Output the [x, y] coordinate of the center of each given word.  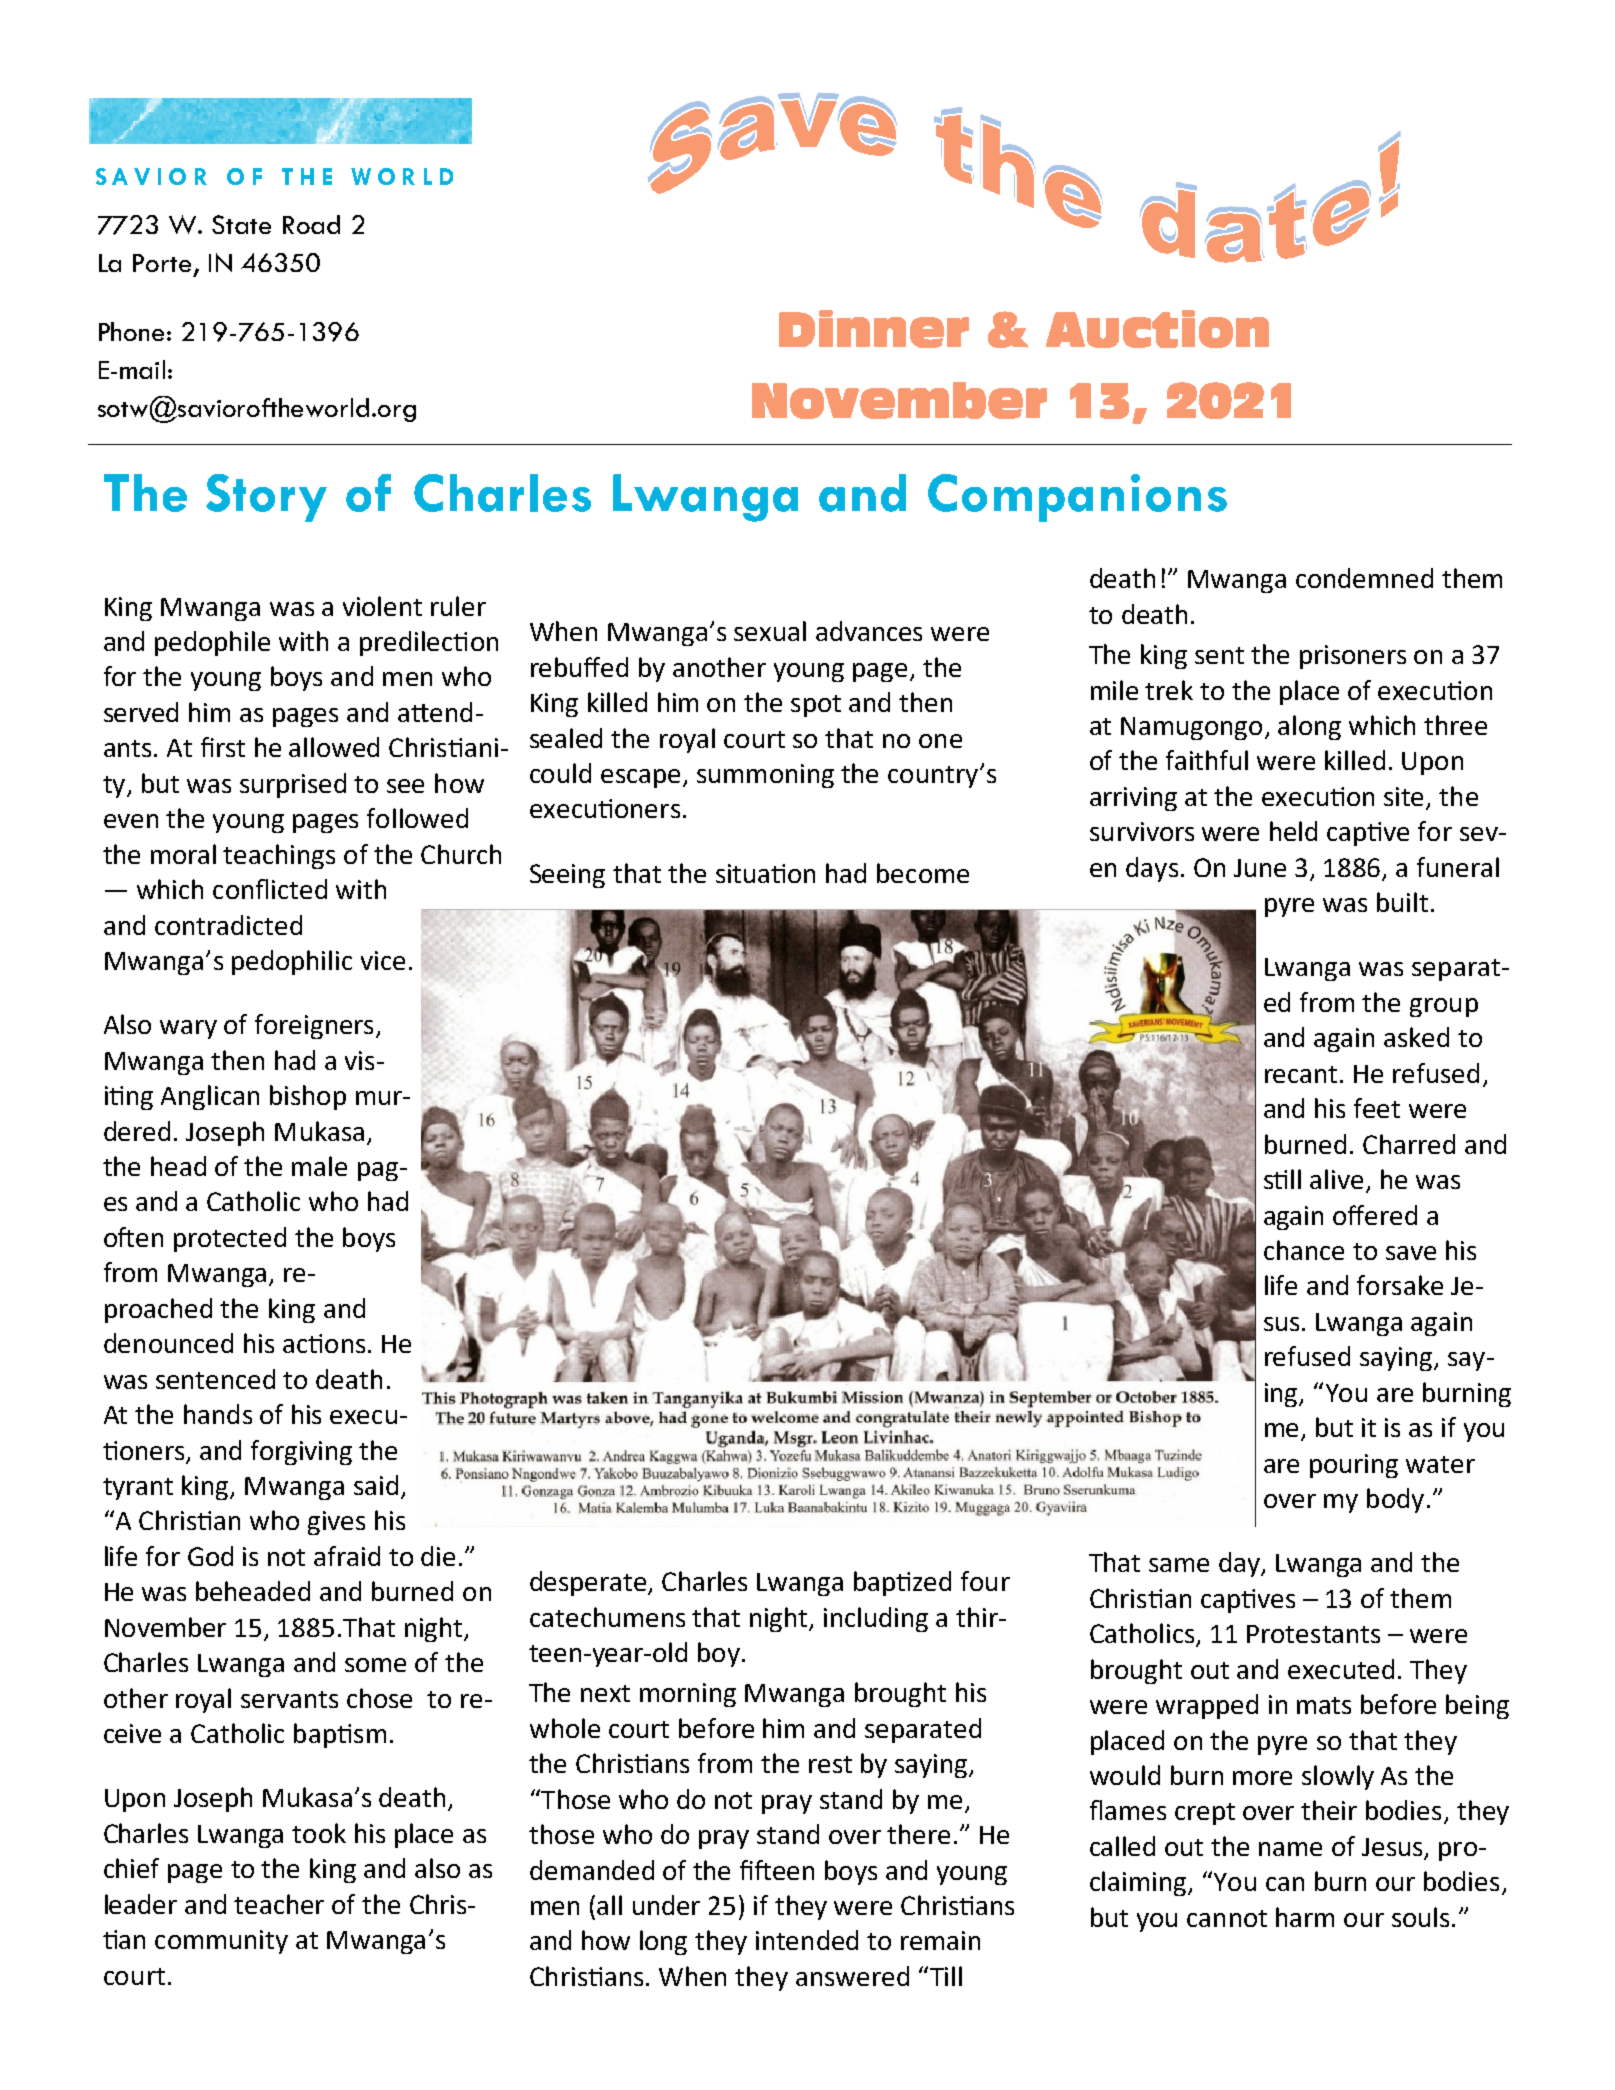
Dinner [874, 329]
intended [807, 1940]
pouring [1354, 1466]
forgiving [301, 1452]
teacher [279, 1904]
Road [311, 224]
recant [1301, 1074]
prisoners [1353, 657]
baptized [902, 1583]
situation [765, 873]
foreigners [314, 1026]
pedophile [212, 643]
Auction [1157, 329]
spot [816, 706]
